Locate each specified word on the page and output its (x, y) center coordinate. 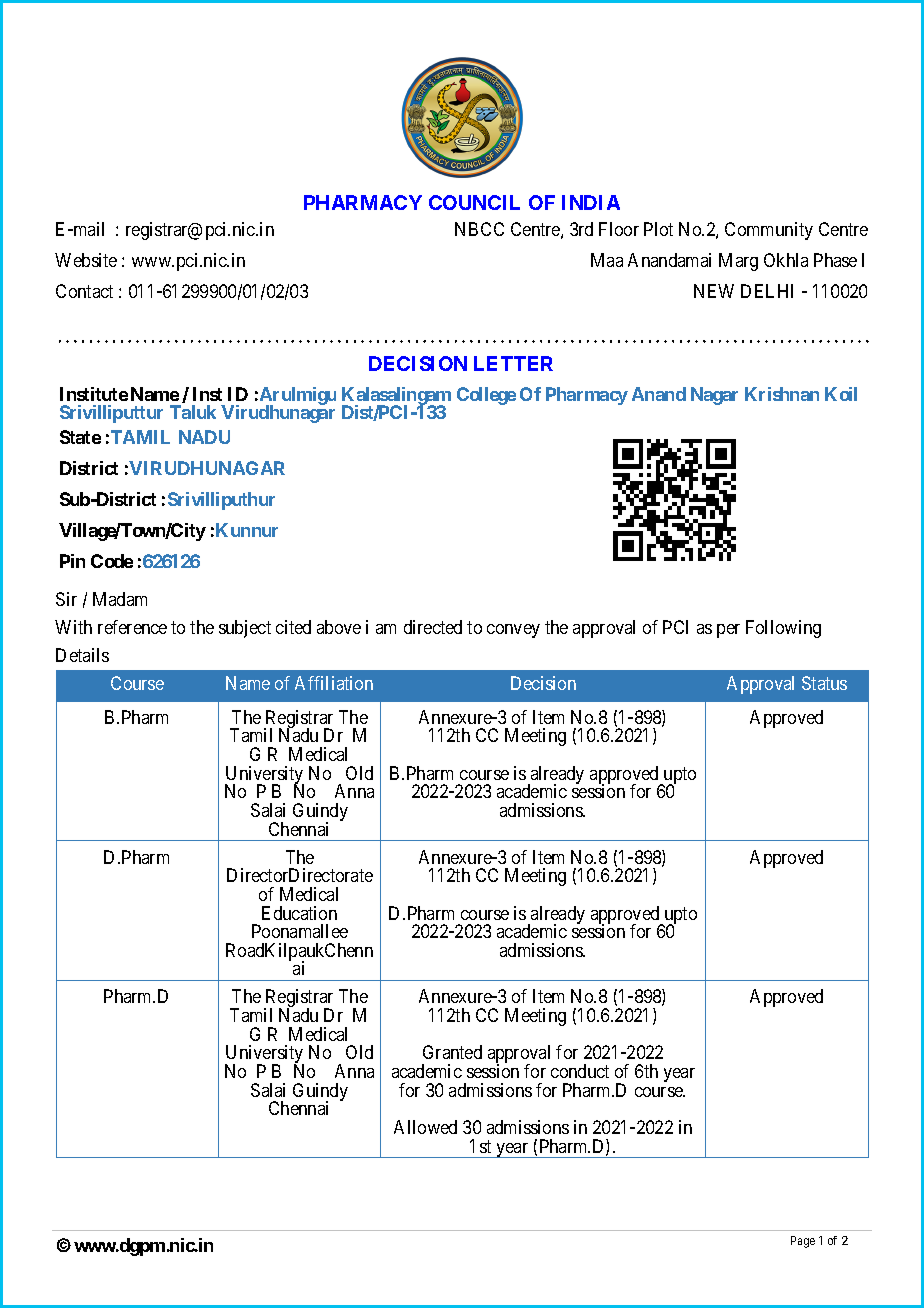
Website (86, 260)
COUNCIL (474, 202)
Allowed (425, 1127)
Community (769, 231)
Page (803, 1242)
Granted (452, 1052)
